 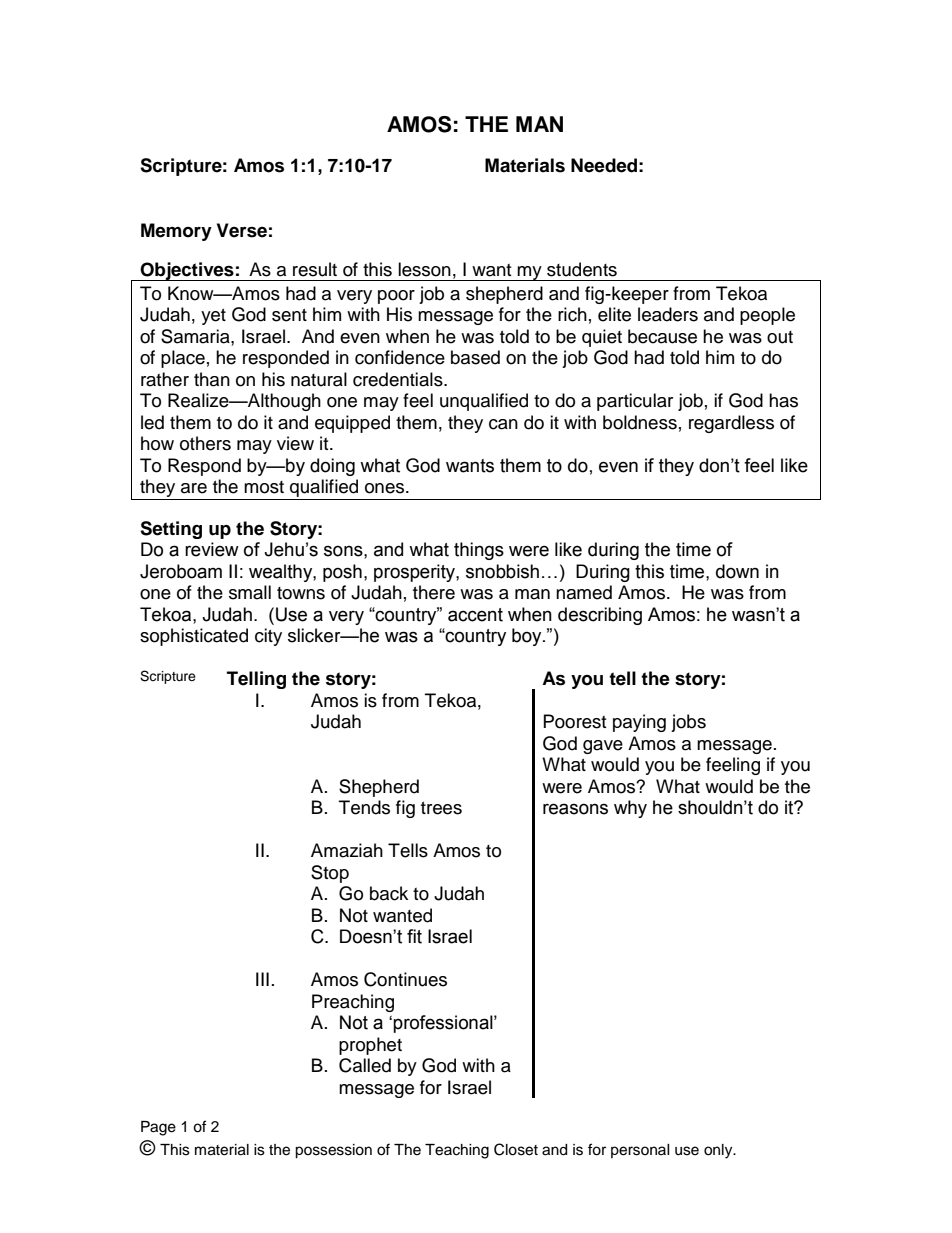 I want to click on fit, so click(x=414, y=936).
